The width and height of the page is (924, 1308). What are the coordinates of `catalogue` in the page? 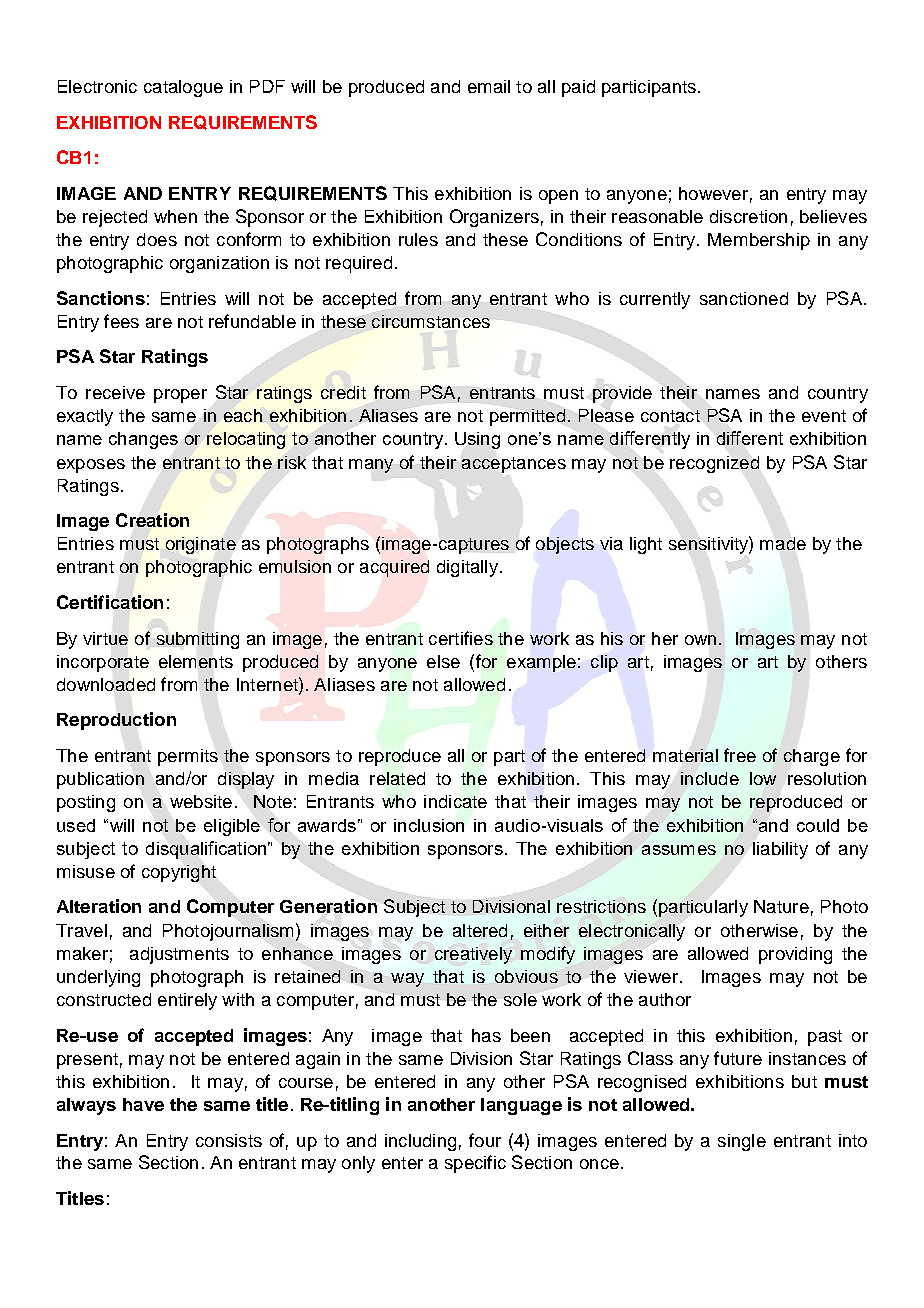 It's located at (183, 88).
